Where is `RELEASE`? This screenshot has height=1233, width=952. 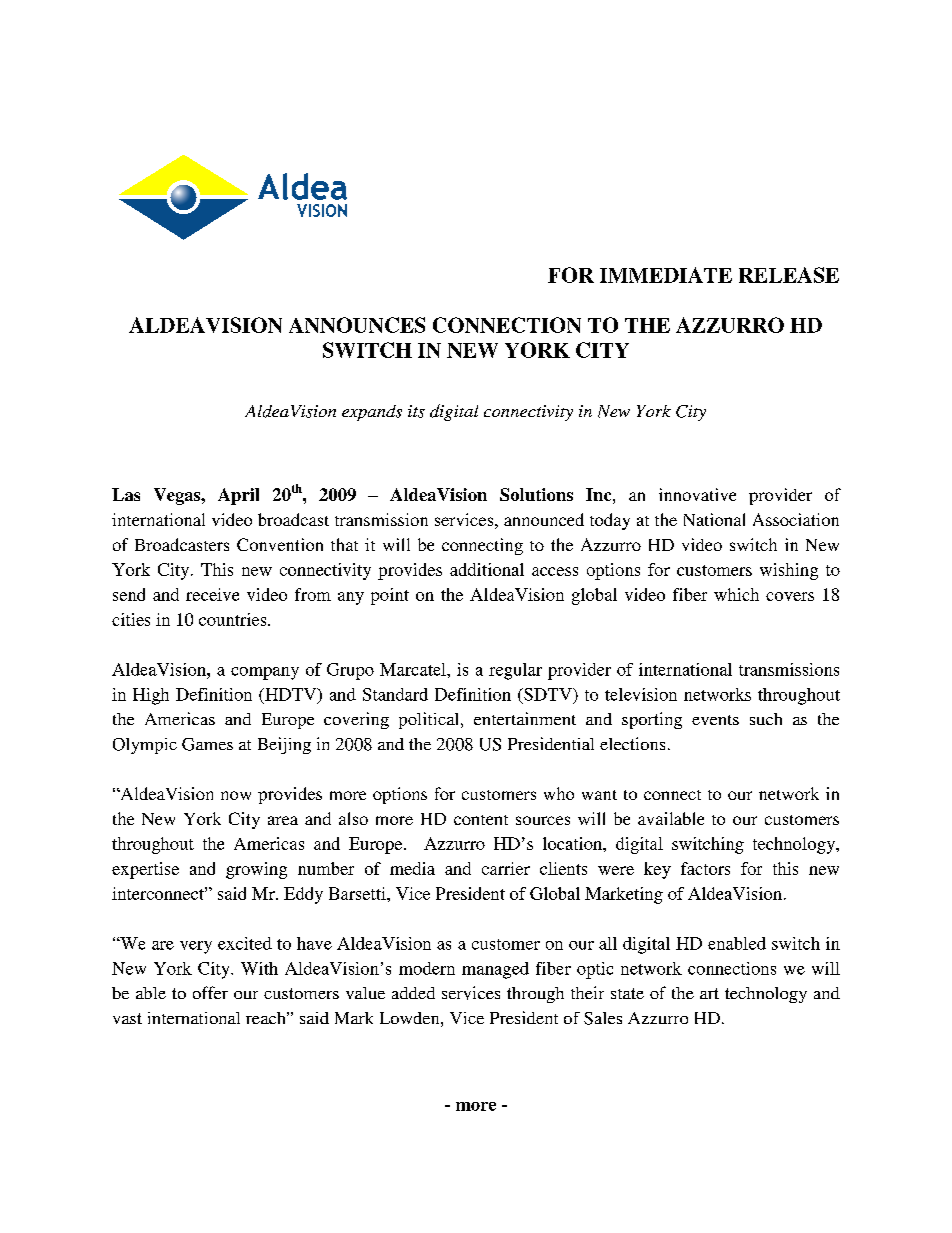
RELEASE is located at coordinates (789, 275).
